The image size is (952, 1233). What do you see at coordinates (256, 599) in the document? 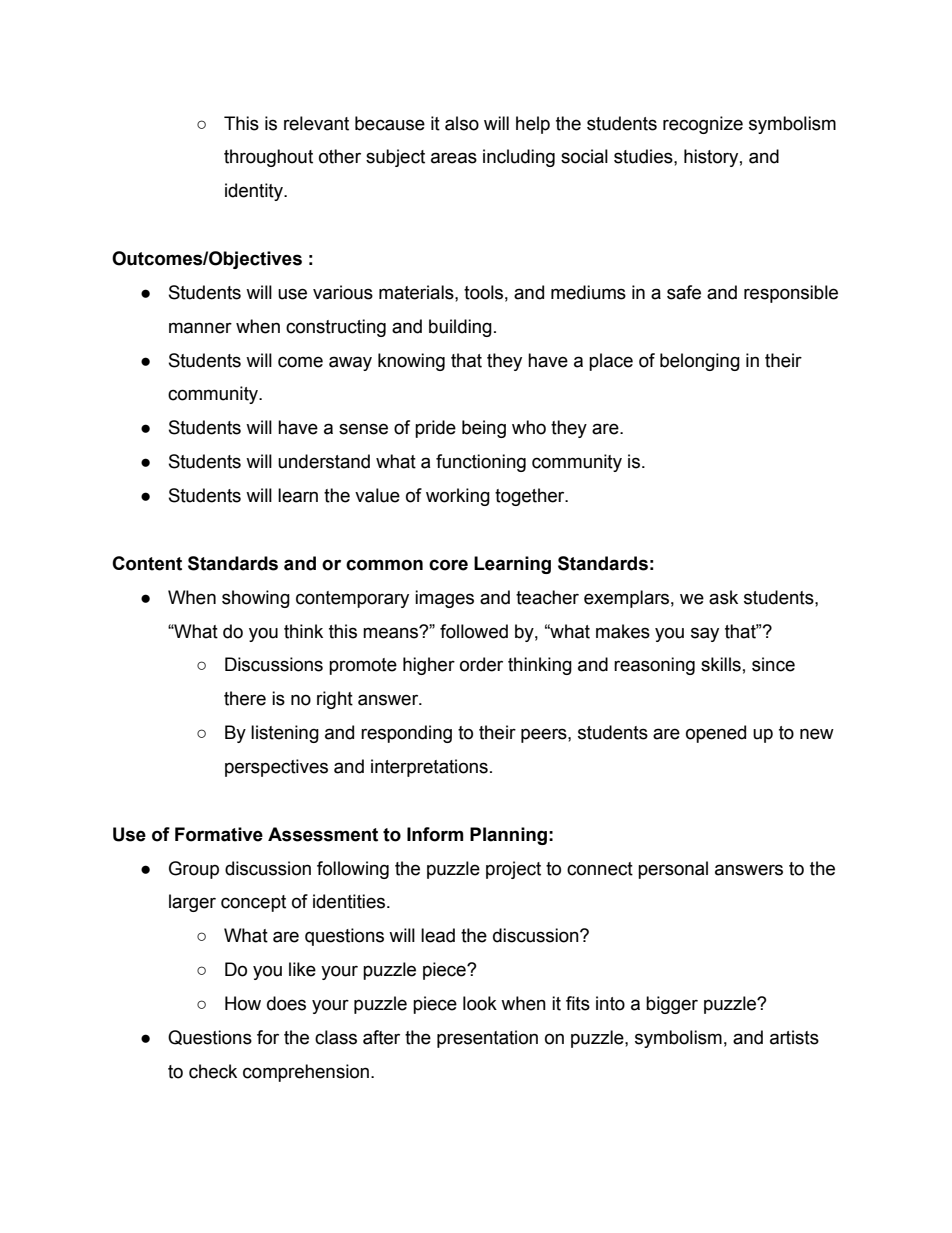
I see `showing` at bounding box center [256, 599].
